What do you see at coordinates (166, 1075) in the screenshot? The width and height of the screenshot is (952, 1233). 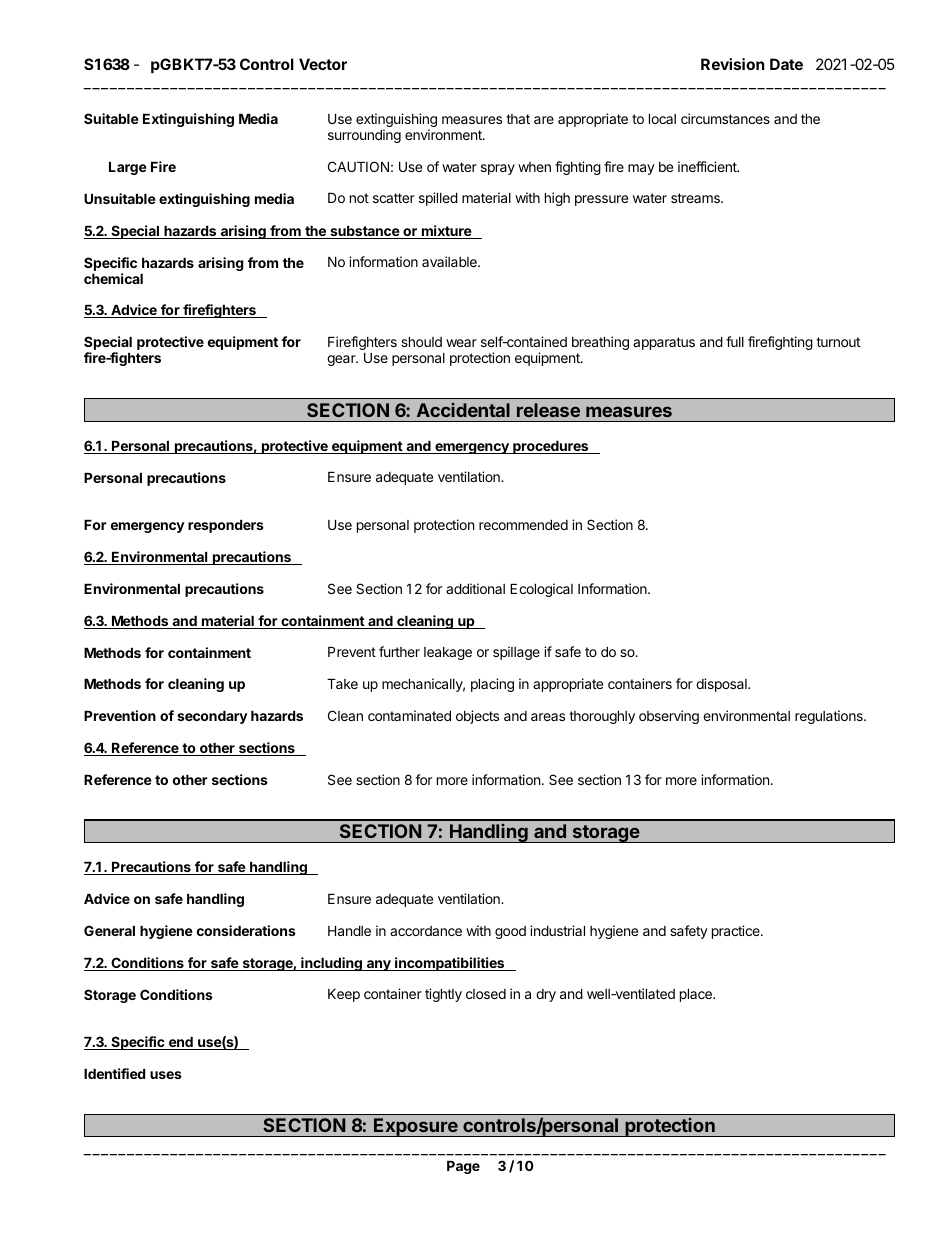 I see `uses` at bounding box center [166, 1075].
